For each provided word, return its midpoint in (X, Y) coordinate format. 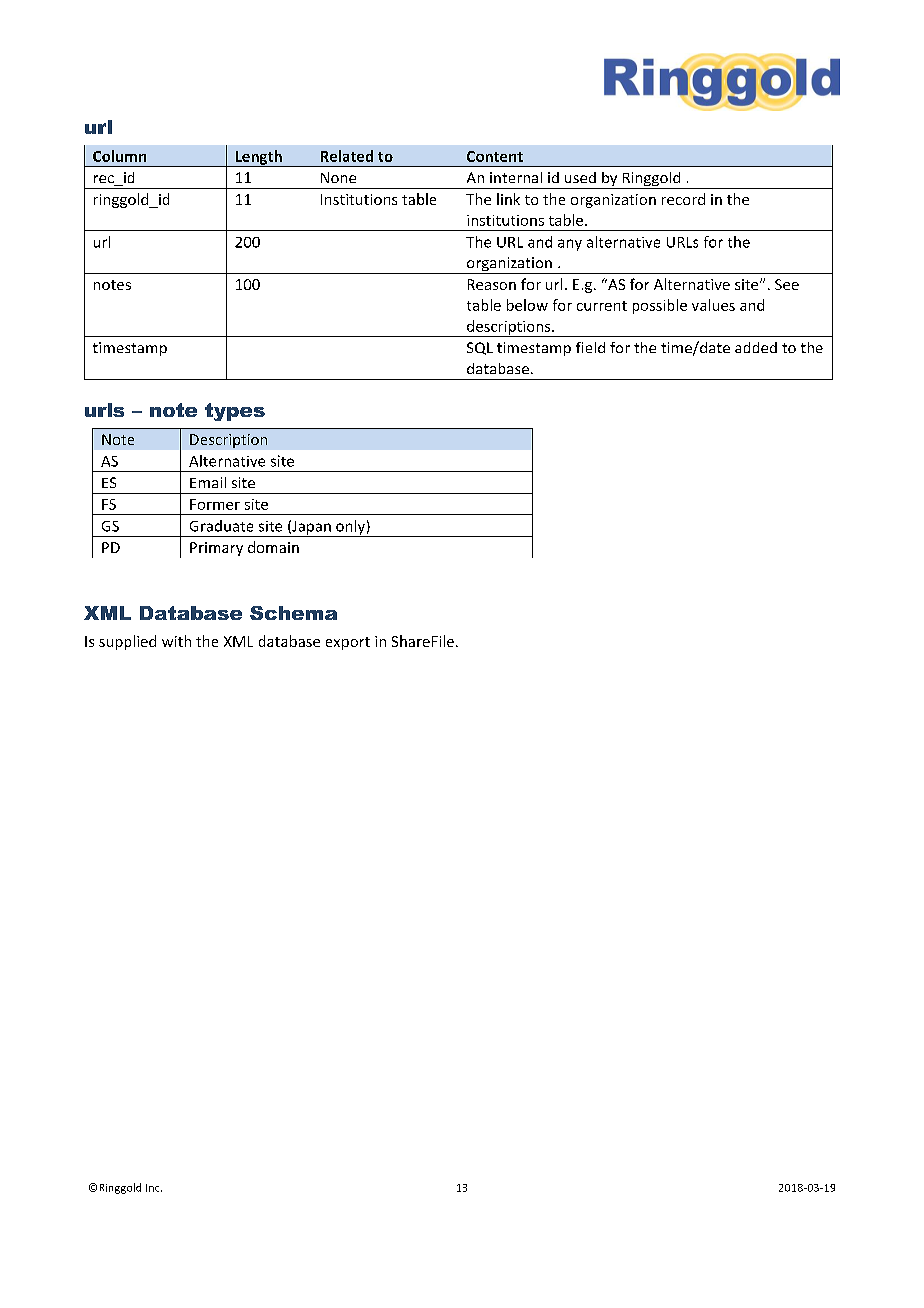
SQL (480, 348)
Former (215, 504)
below (527, 305)
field (590, 347)
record (683, 199)
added (756, 347)
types (235, 412)
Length (258, 158)
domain (273, 547)
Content (495, 156)
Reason (492, 284)
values (713, 305)
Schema (293, 613)
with (176, 641)
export (348, 643)
